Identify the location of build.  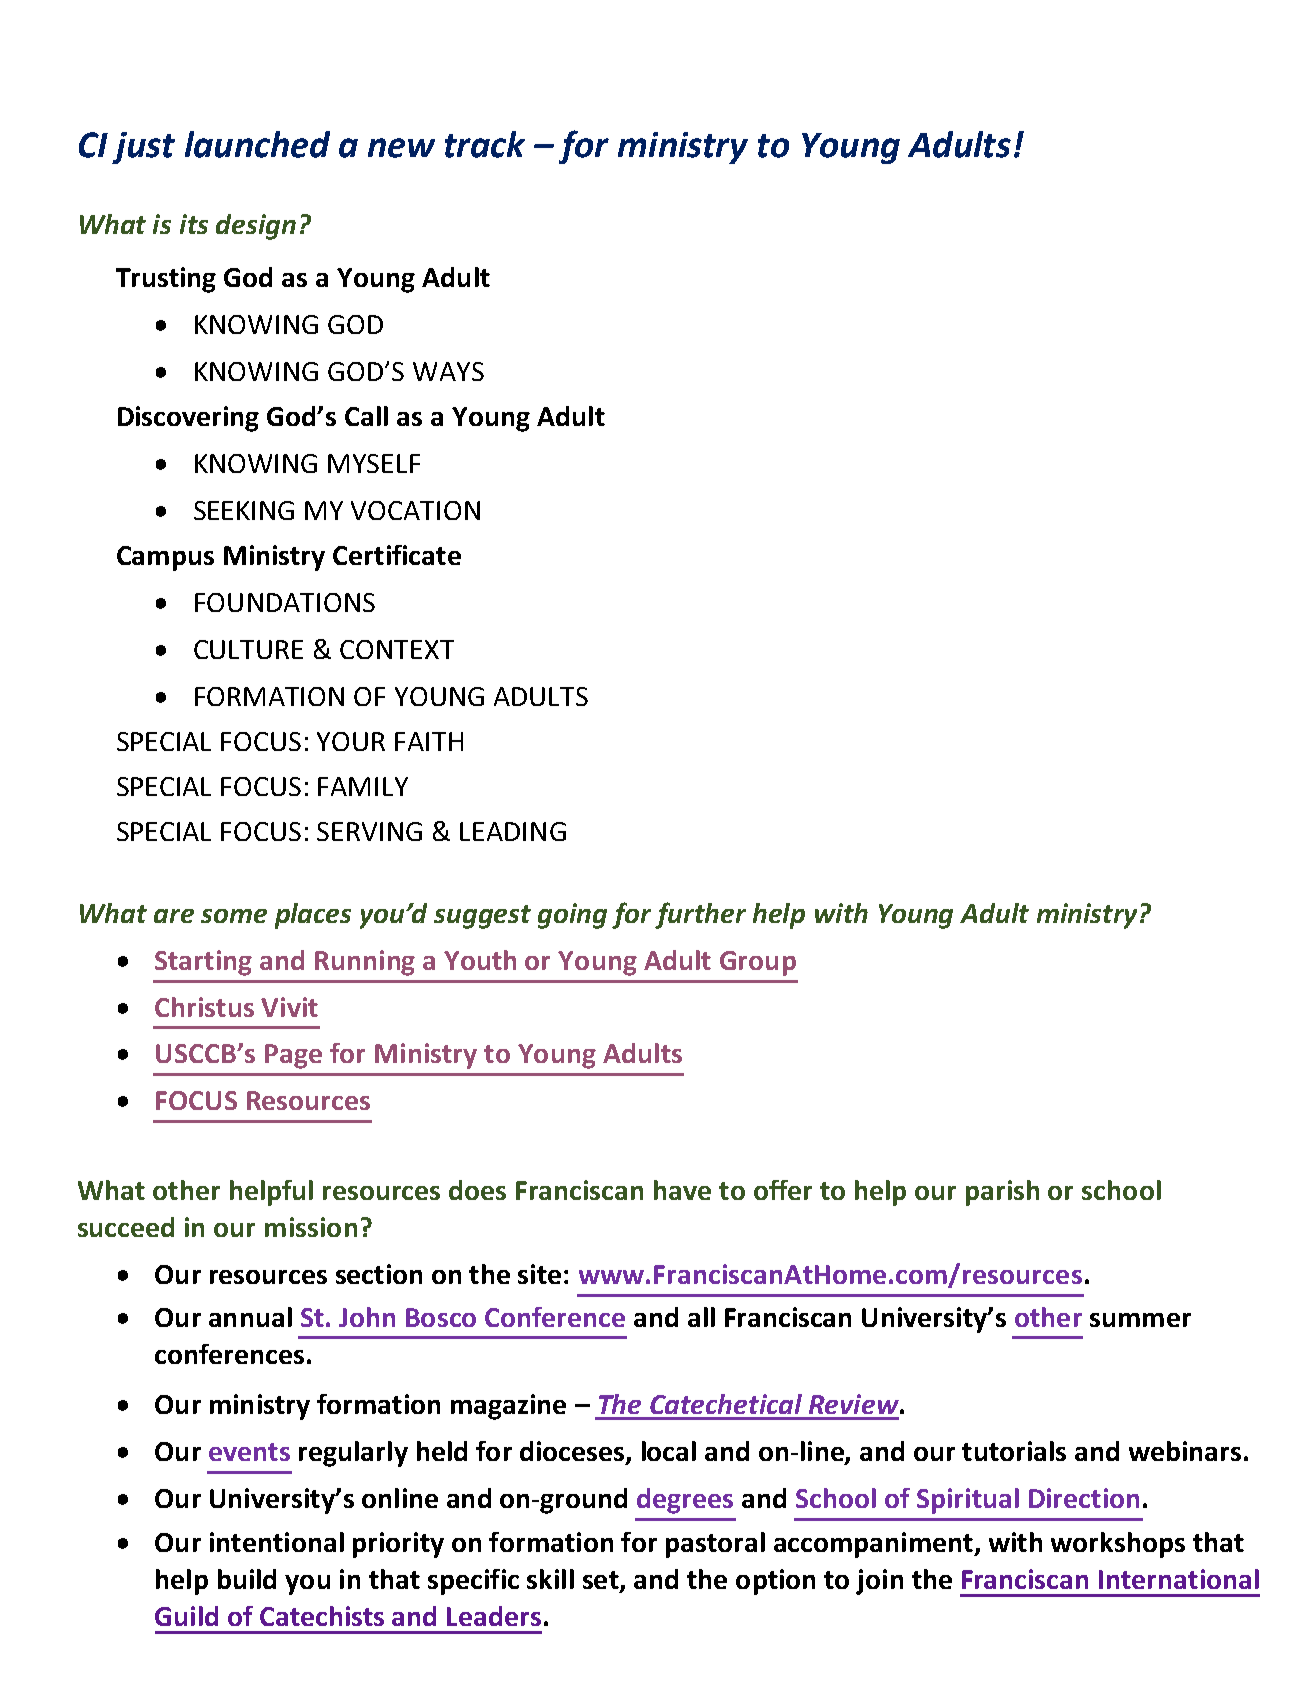
(247, 1579).
